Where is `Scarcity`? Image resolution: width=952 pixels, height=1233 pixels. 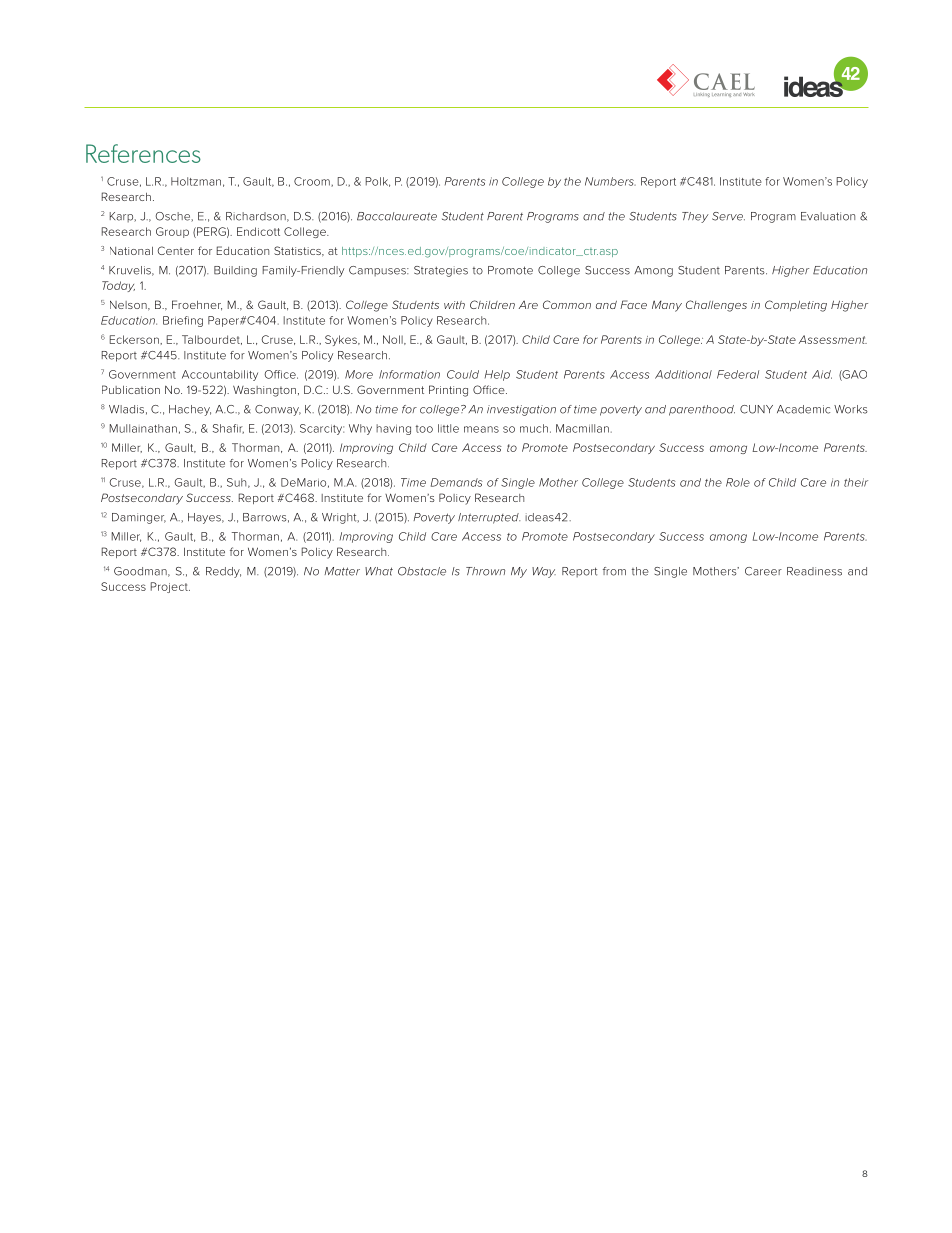 Scarcity is located at coordinates (322, 429).
